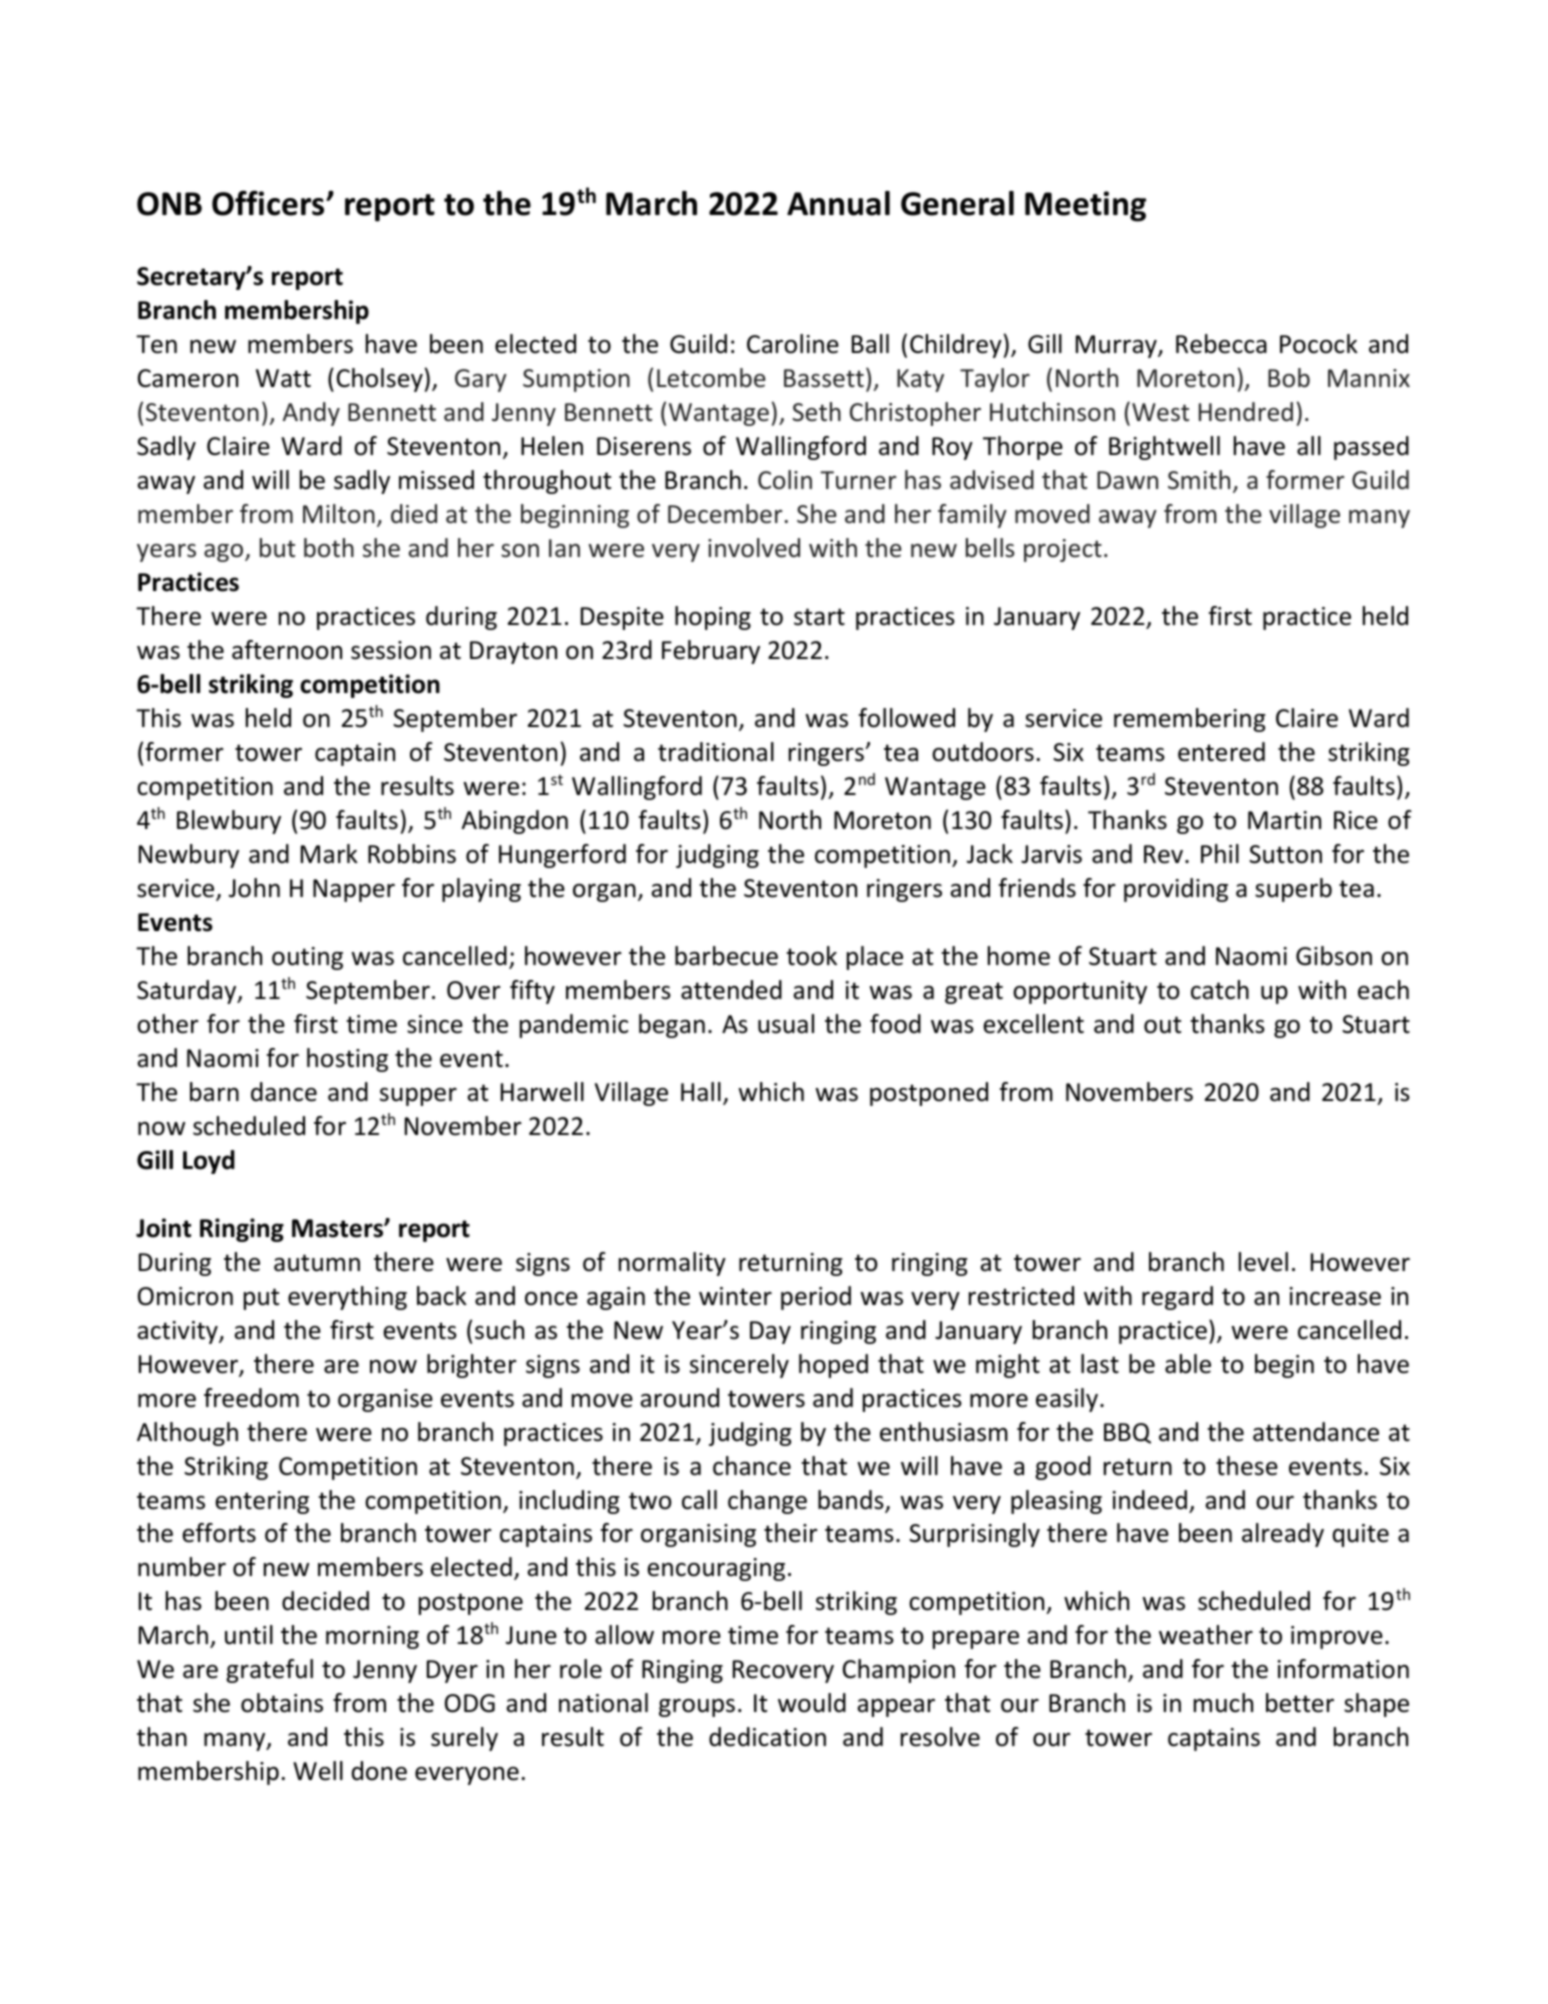  What do you see at coordinates (838, 203) in the screenshot?
I see `Annual` at bounding box center [838, 203].
